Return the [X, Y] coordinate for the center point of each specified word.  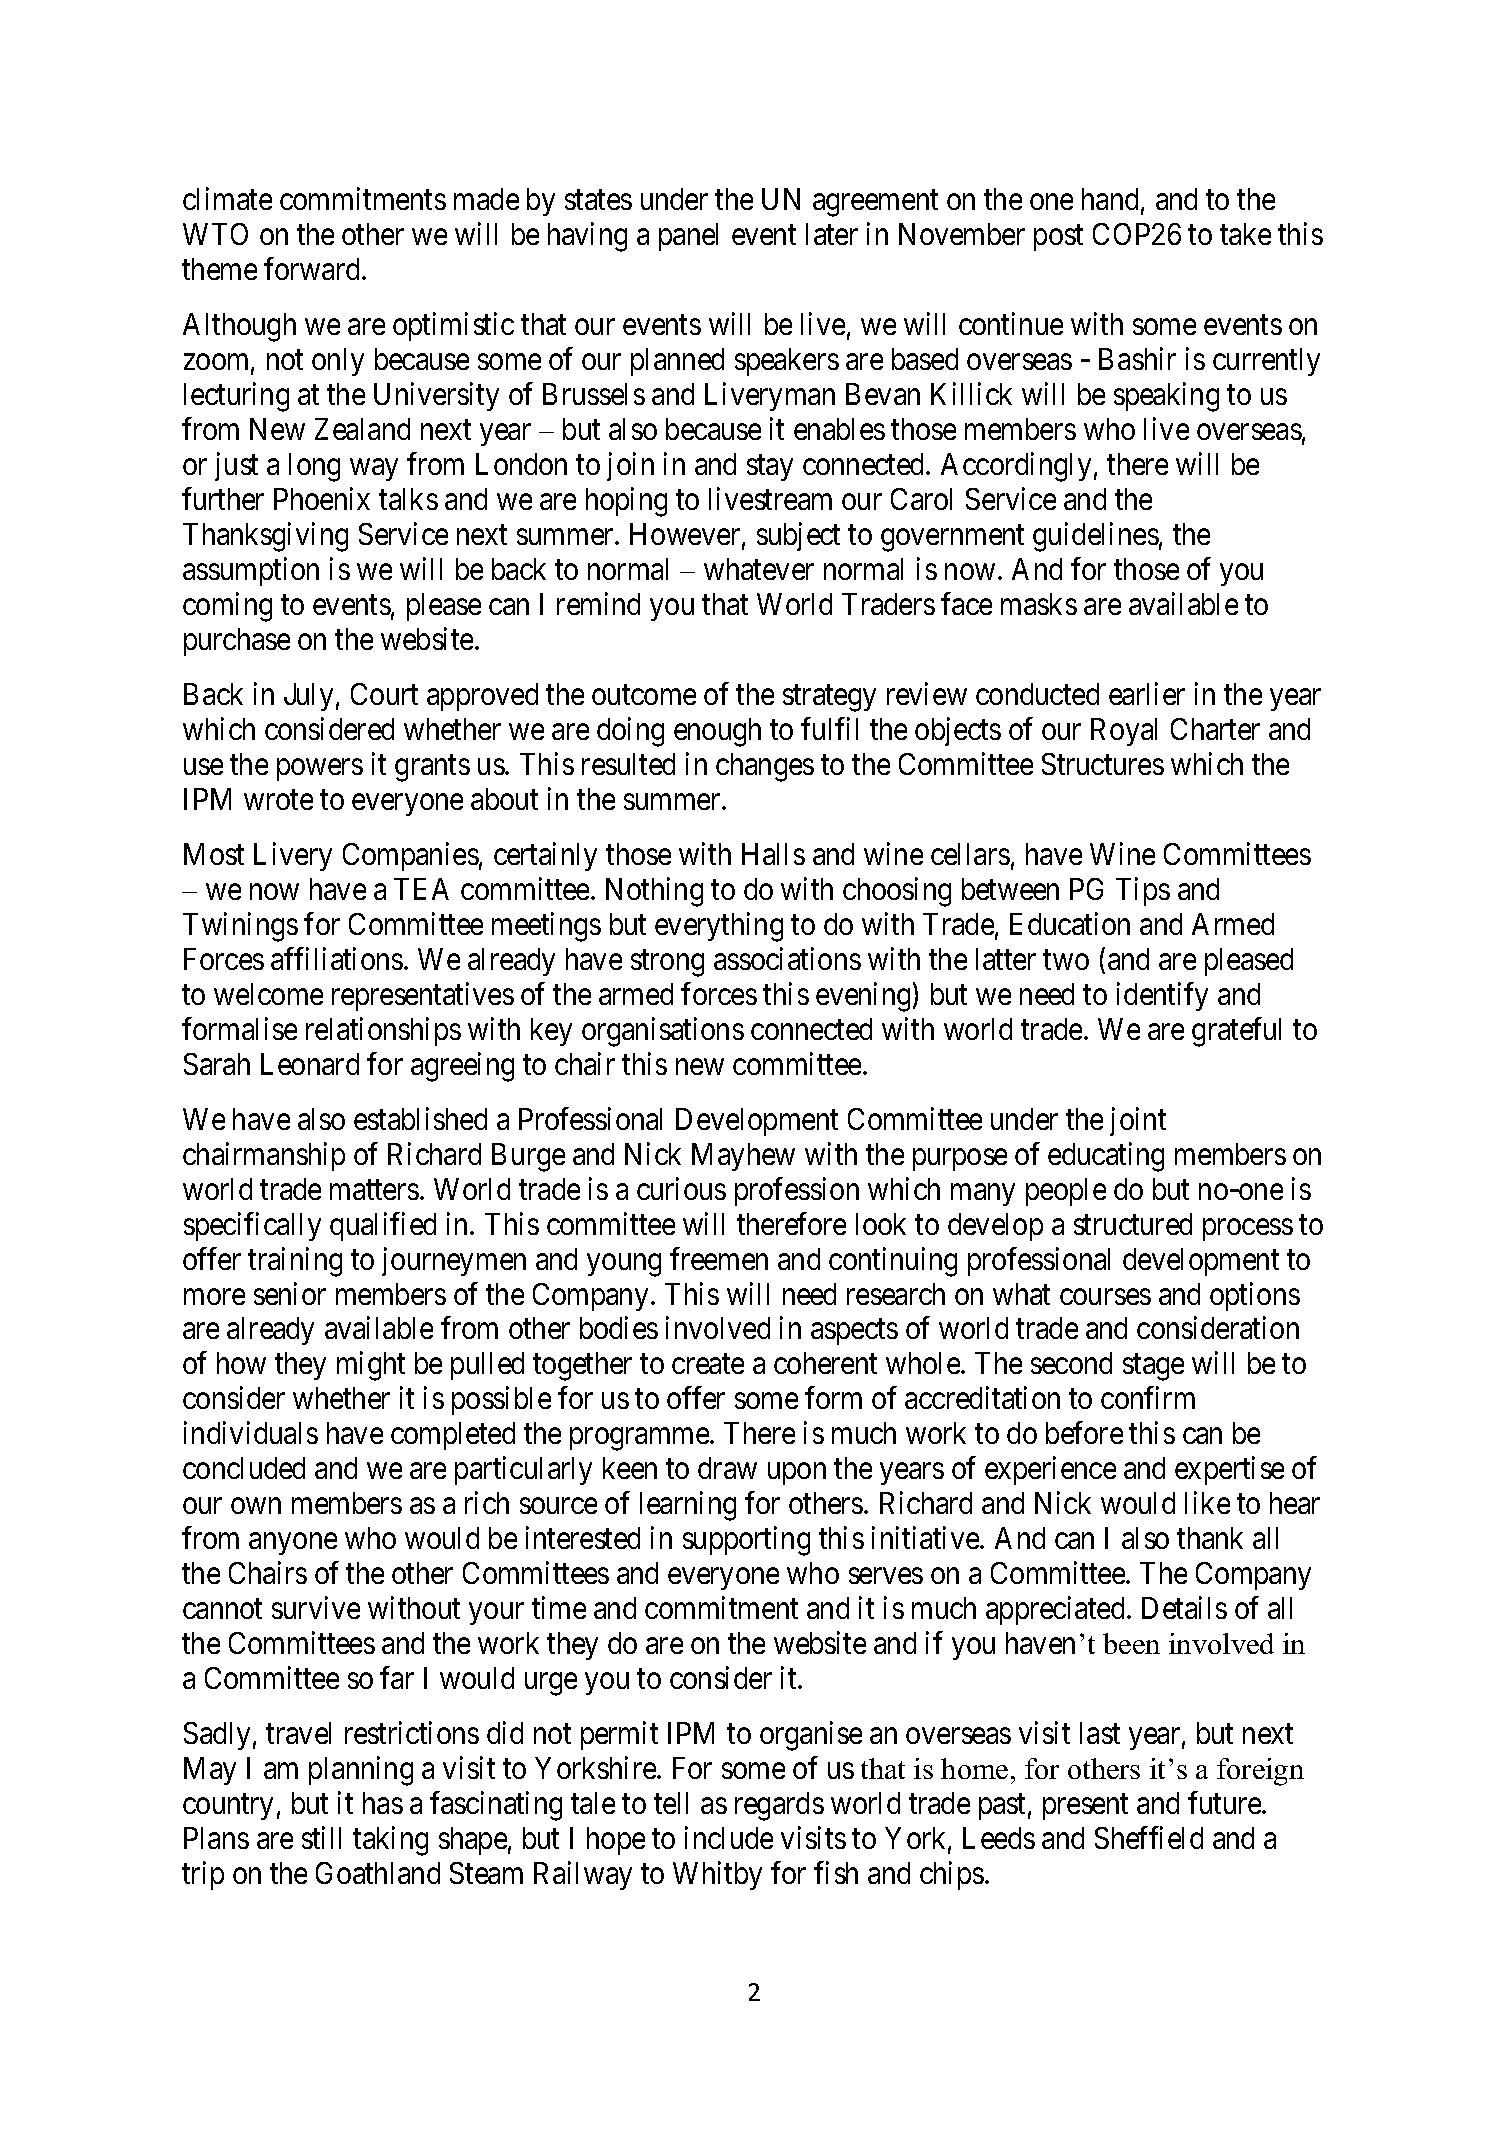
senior [290, 1293]
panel [688, 237]
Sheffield [1149, 1837]
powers [320, 770]
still [321, 1837]
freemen [719, 1258]
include [729, 1837]
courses [1105, 1297]
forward [313, 268]
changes [765, 767]
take [1245, 234]
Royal [1124, 732]
